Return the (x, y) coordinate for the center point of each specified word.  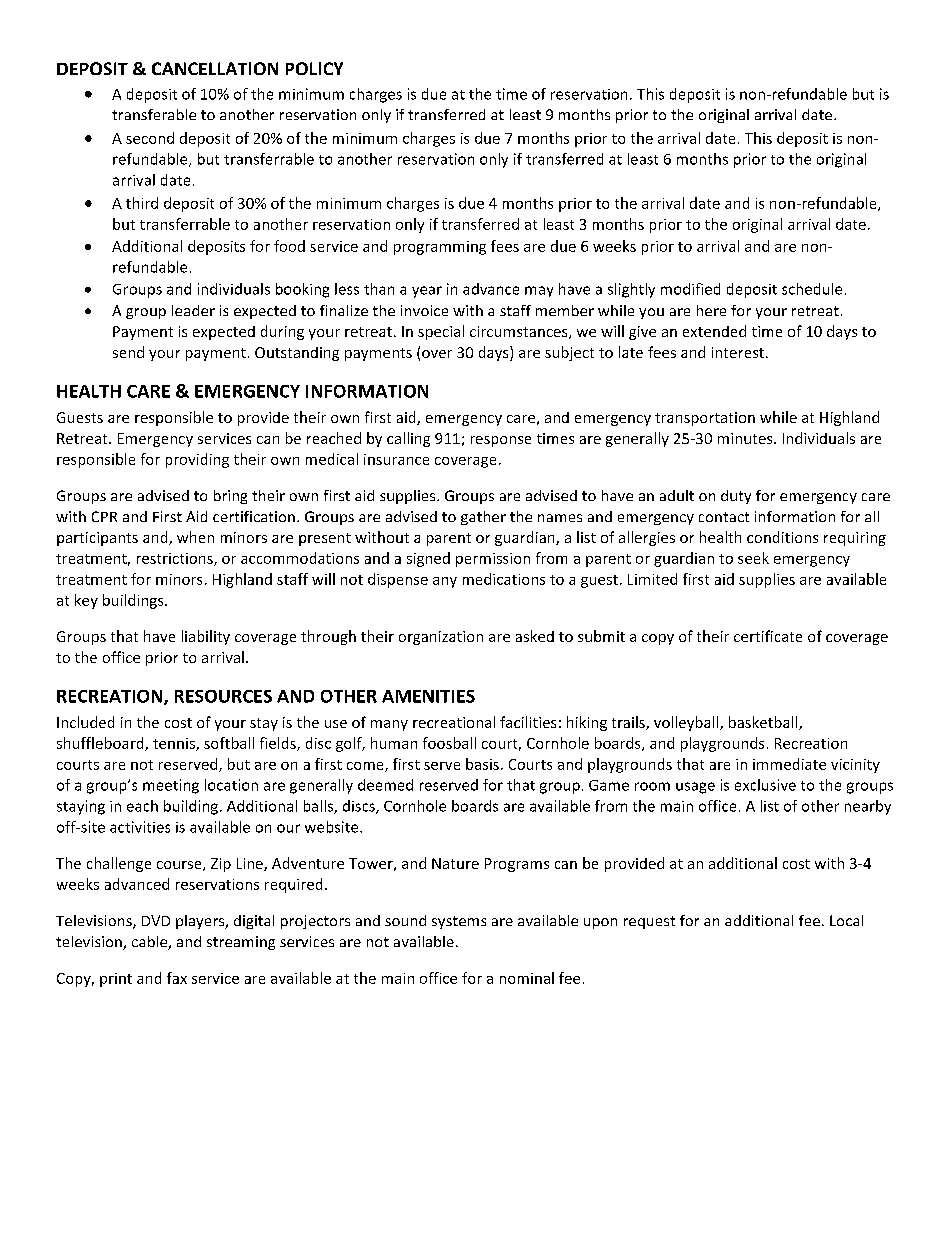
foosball (449, 743)
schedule (812, 289)
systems (459, 922)
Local (846, 920)
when (195, 537)
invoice (424, 310)
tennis (175, 744)
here (711, 310)
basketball (764, 723)
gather (483, 518)
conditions (782, 537)
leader (193, 310)
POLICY (314, 68)
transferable (154, 114)
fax (177, 978)
